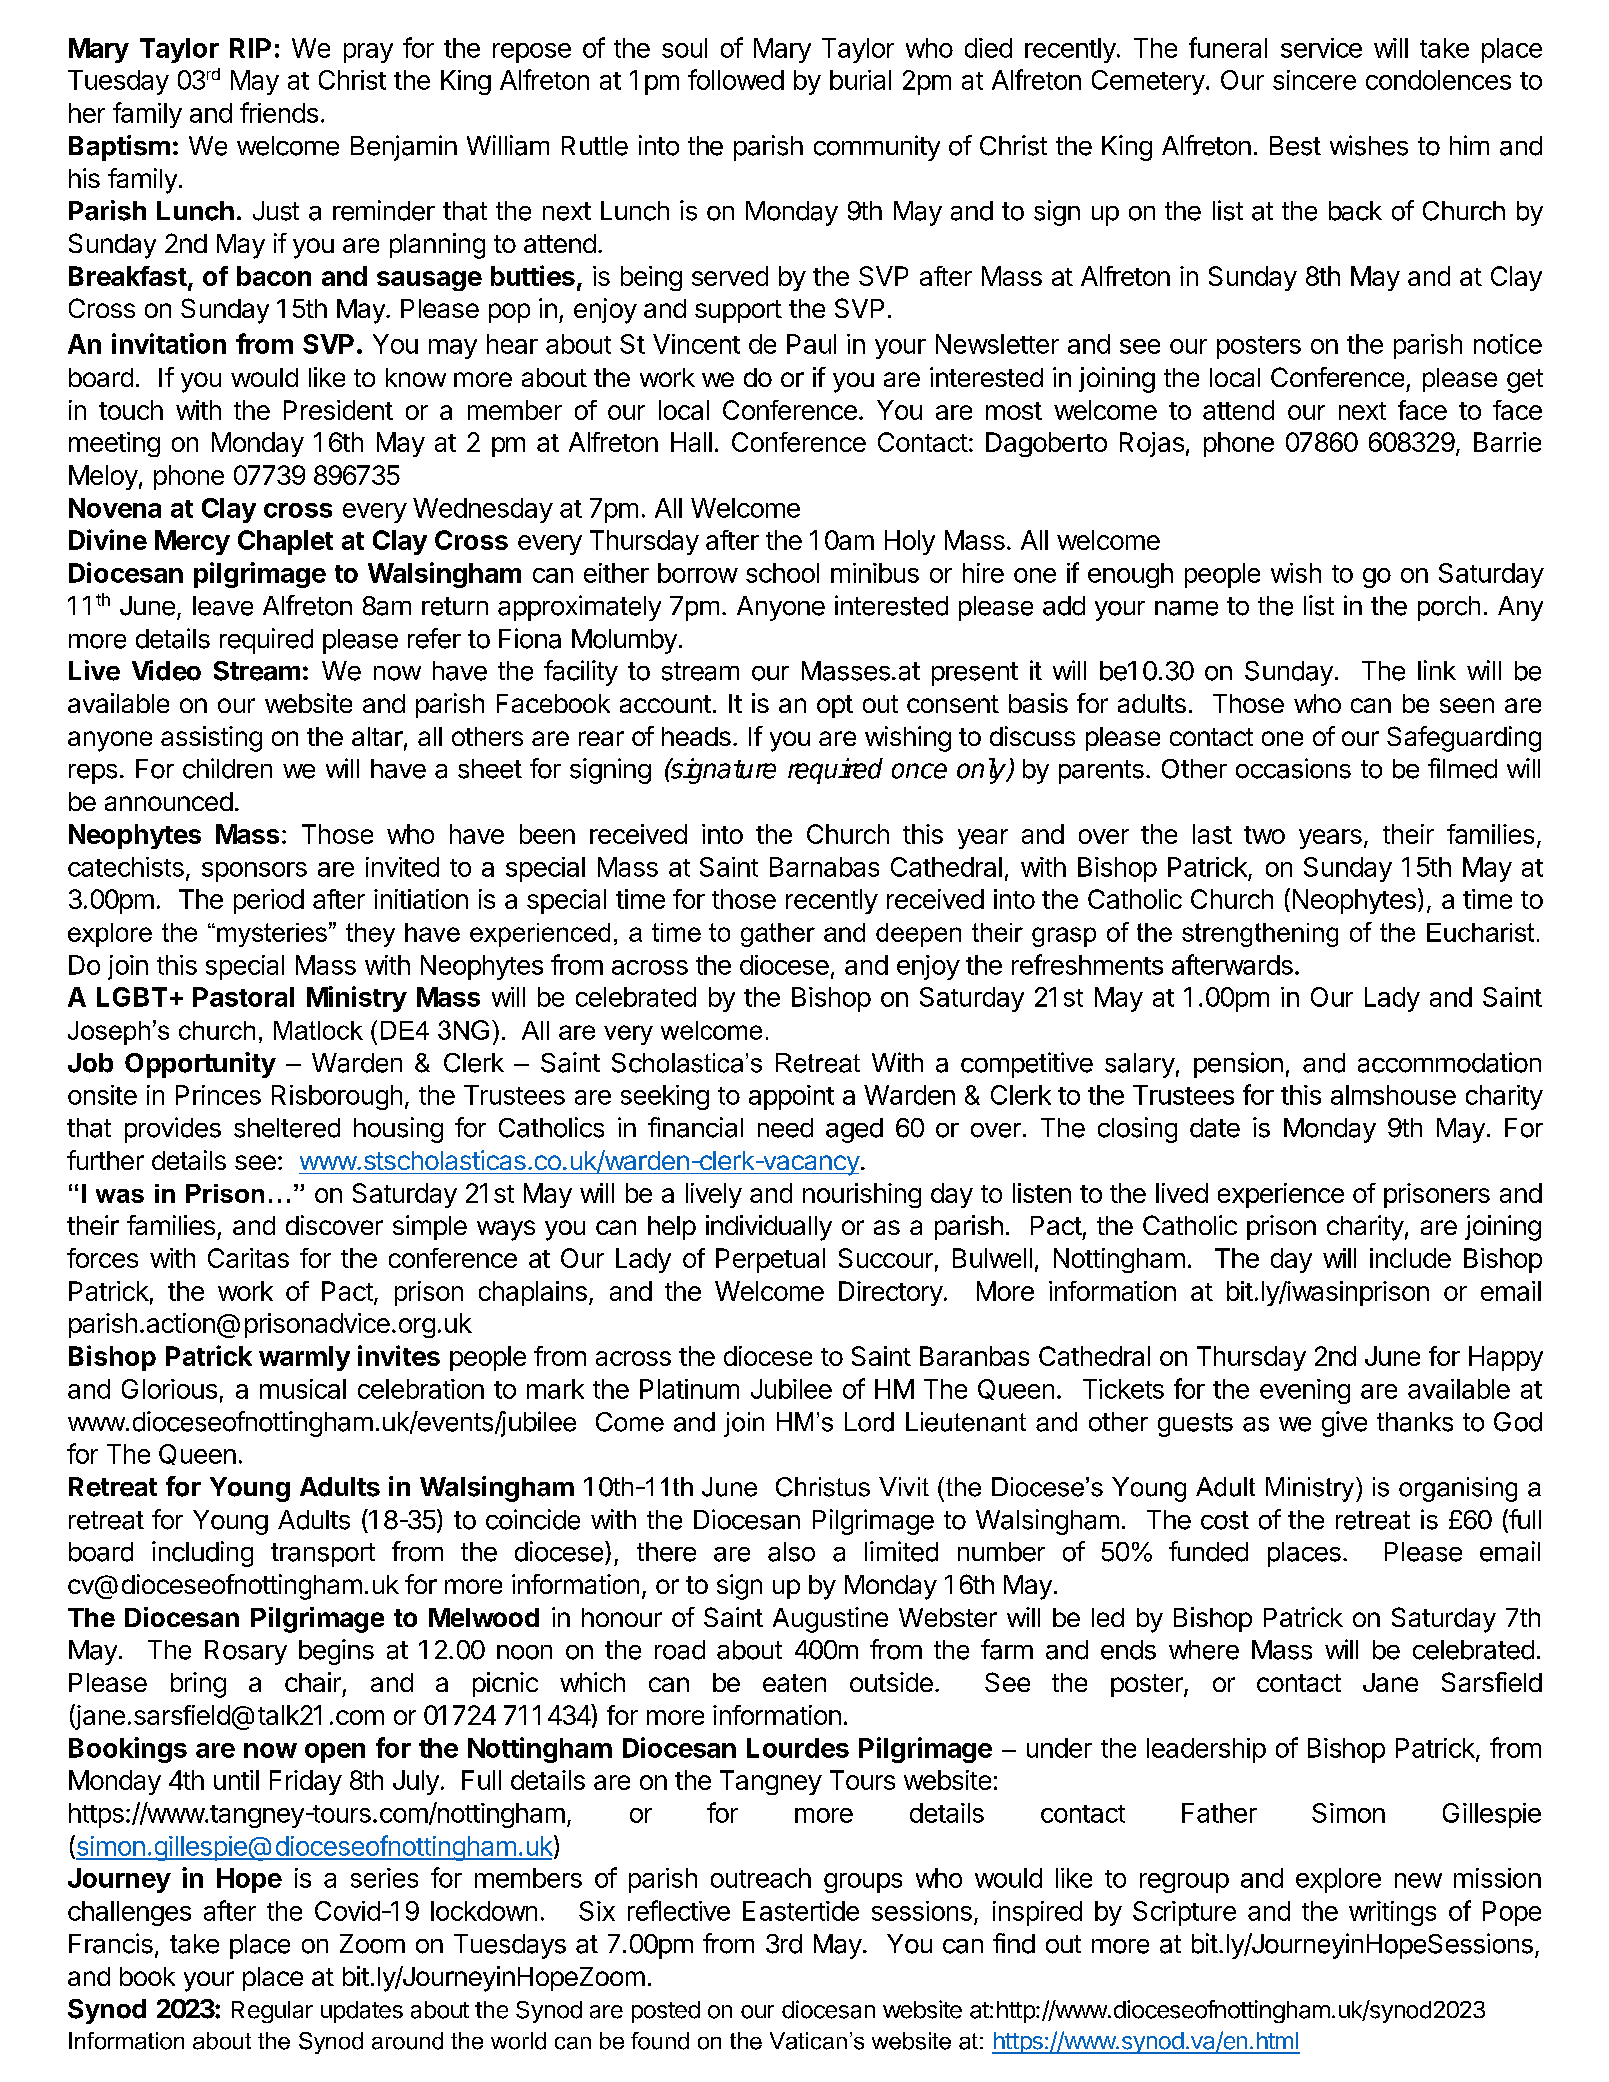 The height and width of the screenshot is (2082, 1609). What do you see at coordinates (304, 1358) in the screenshot?
I see `warmly` at bounding box center [304, 1358].
